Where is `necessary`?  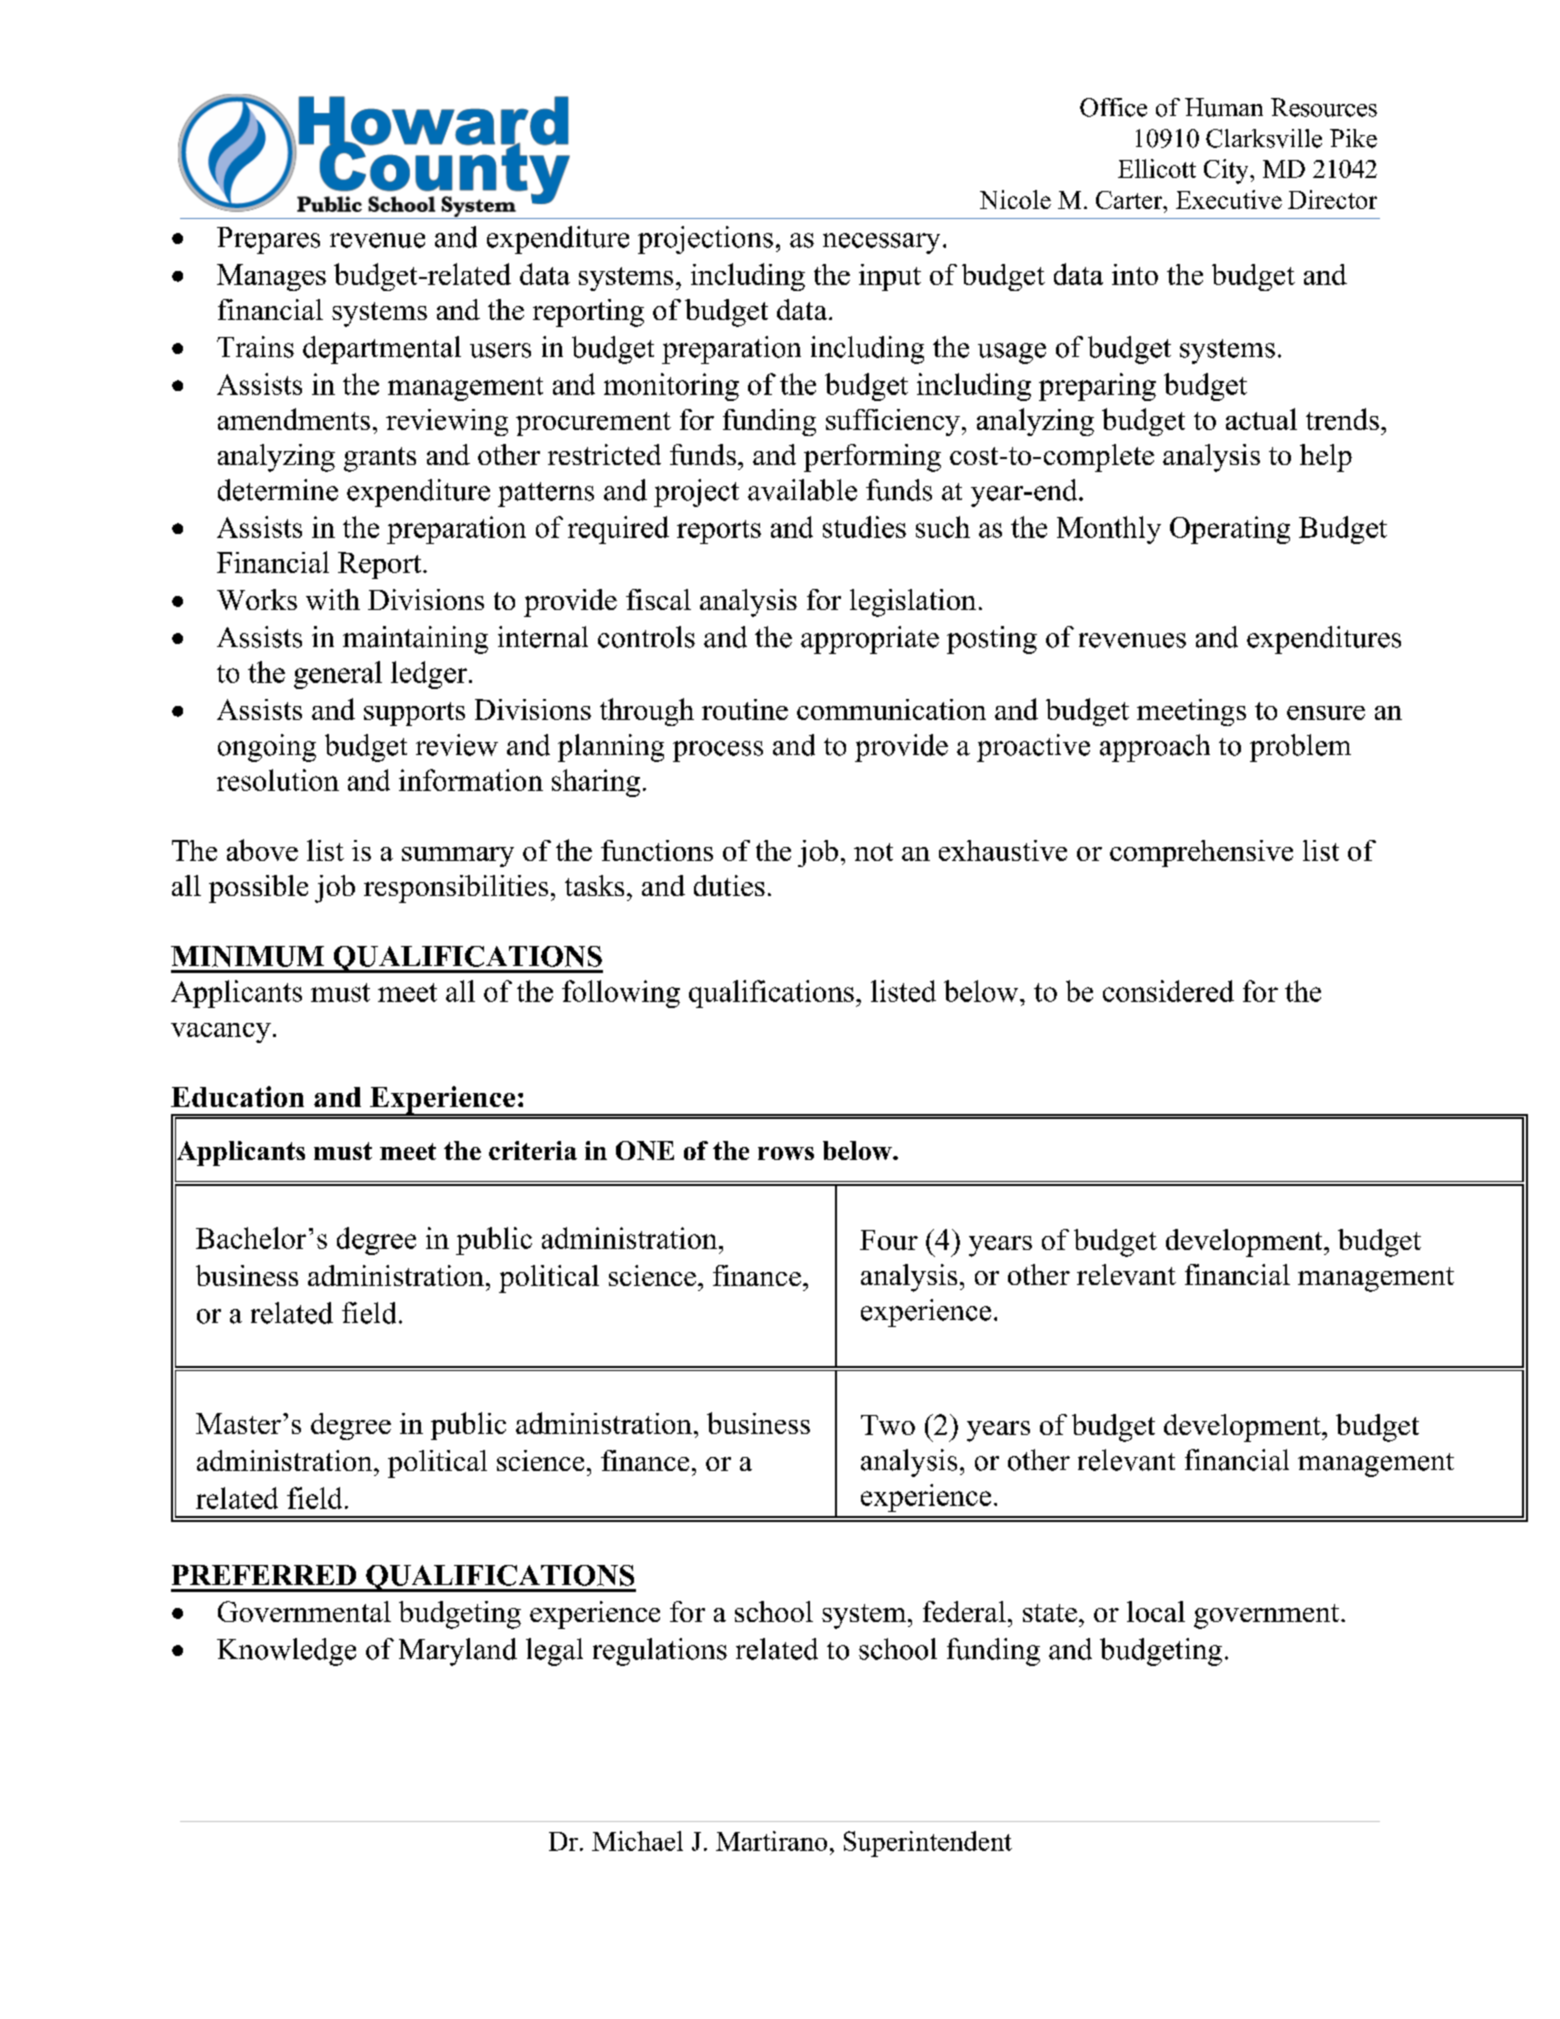 necessary is located at coordinates (881, 243).
